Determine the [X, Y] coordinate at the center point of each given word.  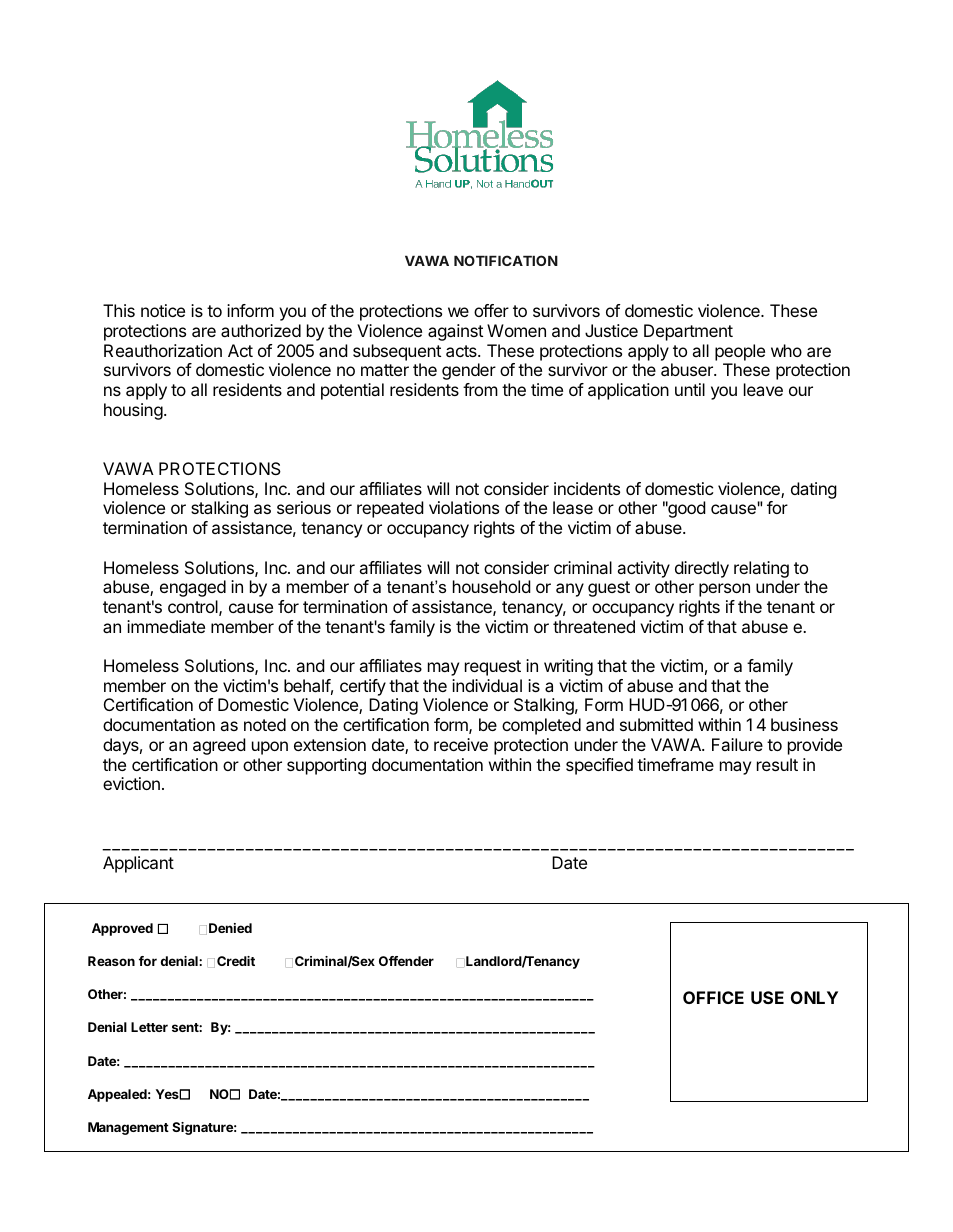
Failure [737, 744]
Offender [406, 961]
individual [487, 685]
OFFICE [713, 997]
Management [128, 1128]
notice [163, 310]
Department [688, 332]
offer [491, 310]
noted [265, 724]
